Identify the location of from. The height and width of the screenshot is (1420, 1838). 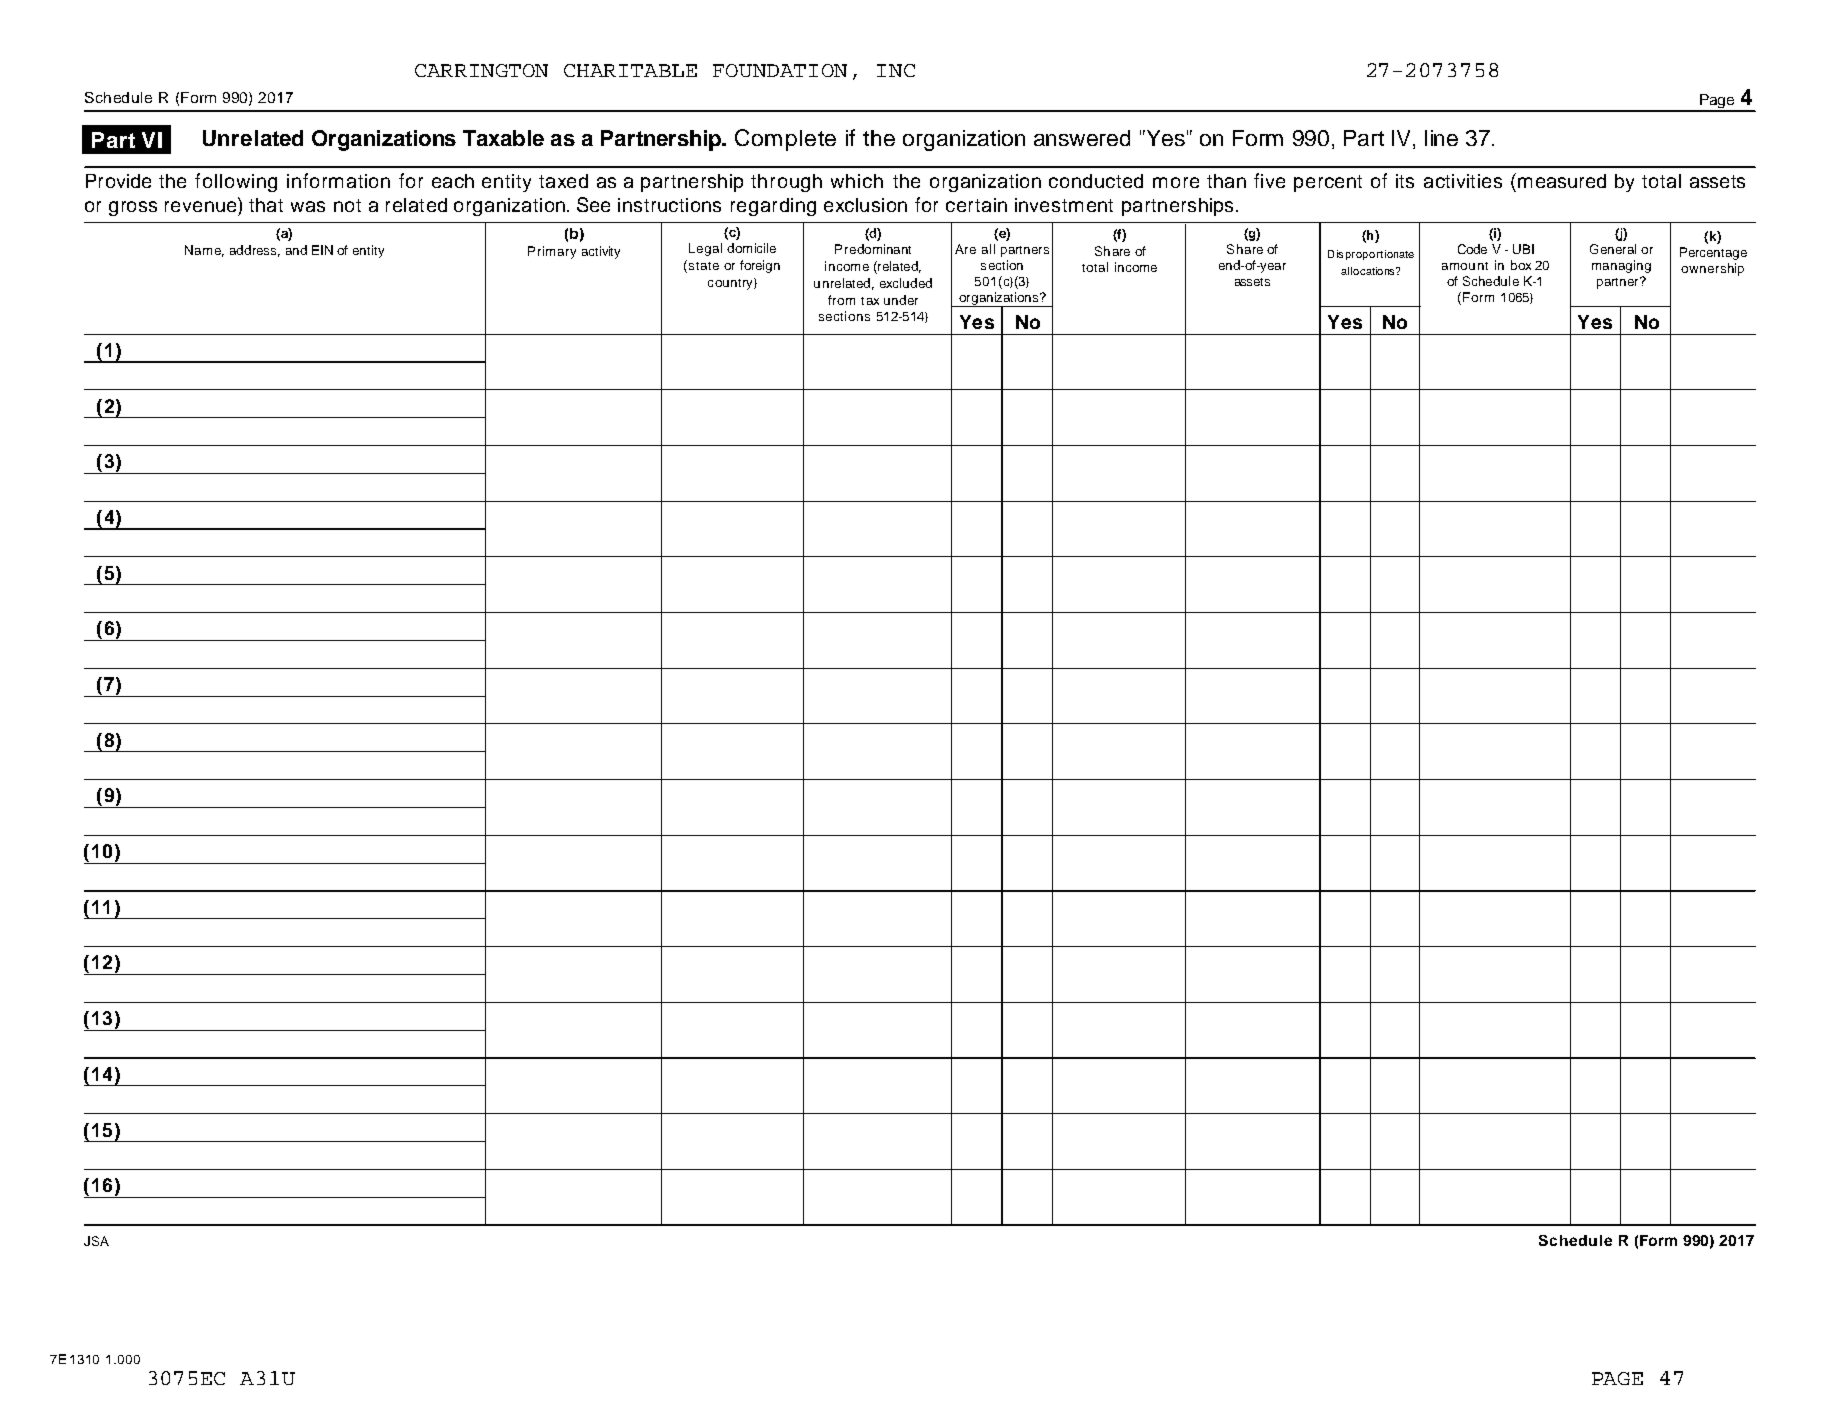
(841, 300).
